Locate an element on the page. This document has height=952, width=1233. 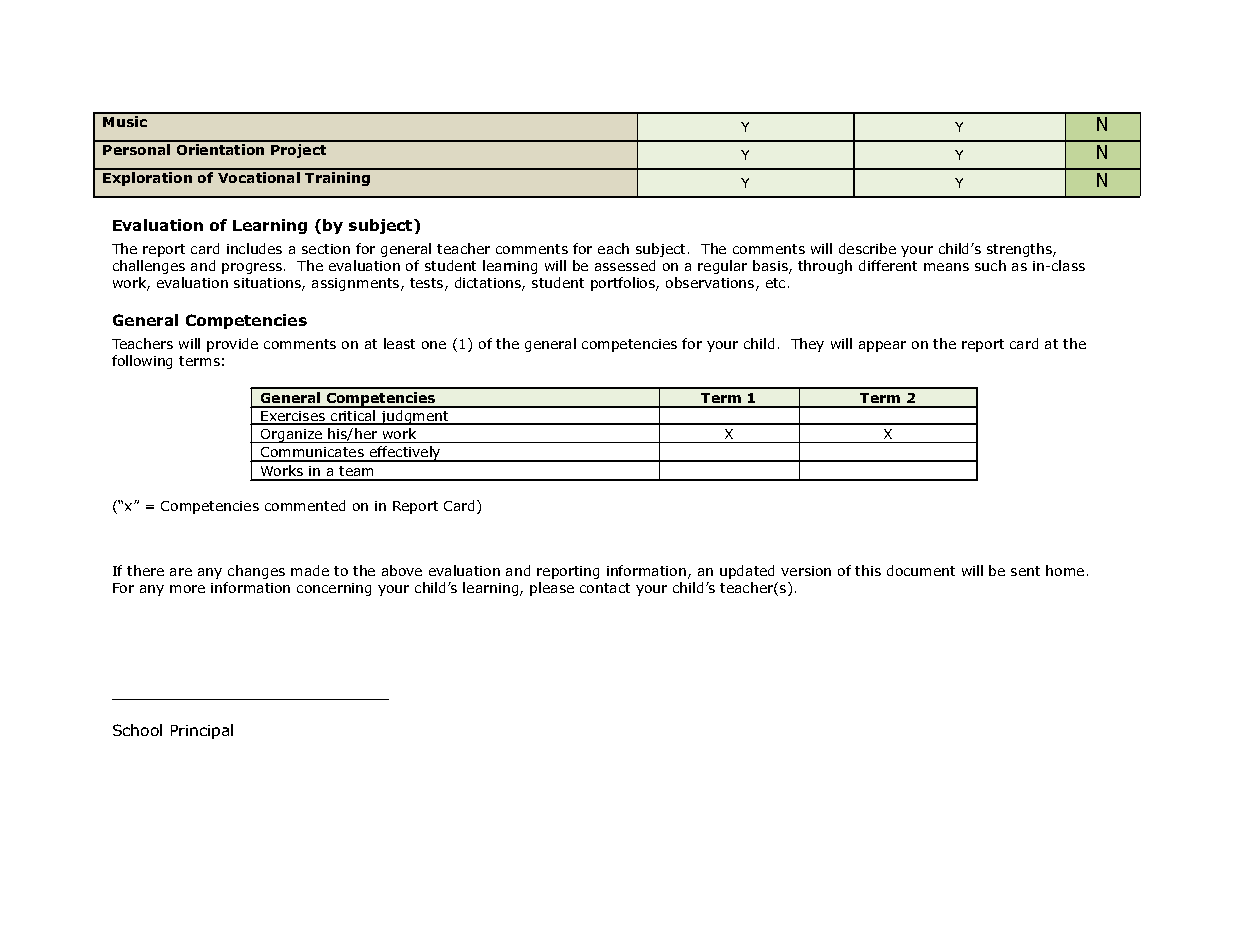
contact is located at coordinates (605, 588).
